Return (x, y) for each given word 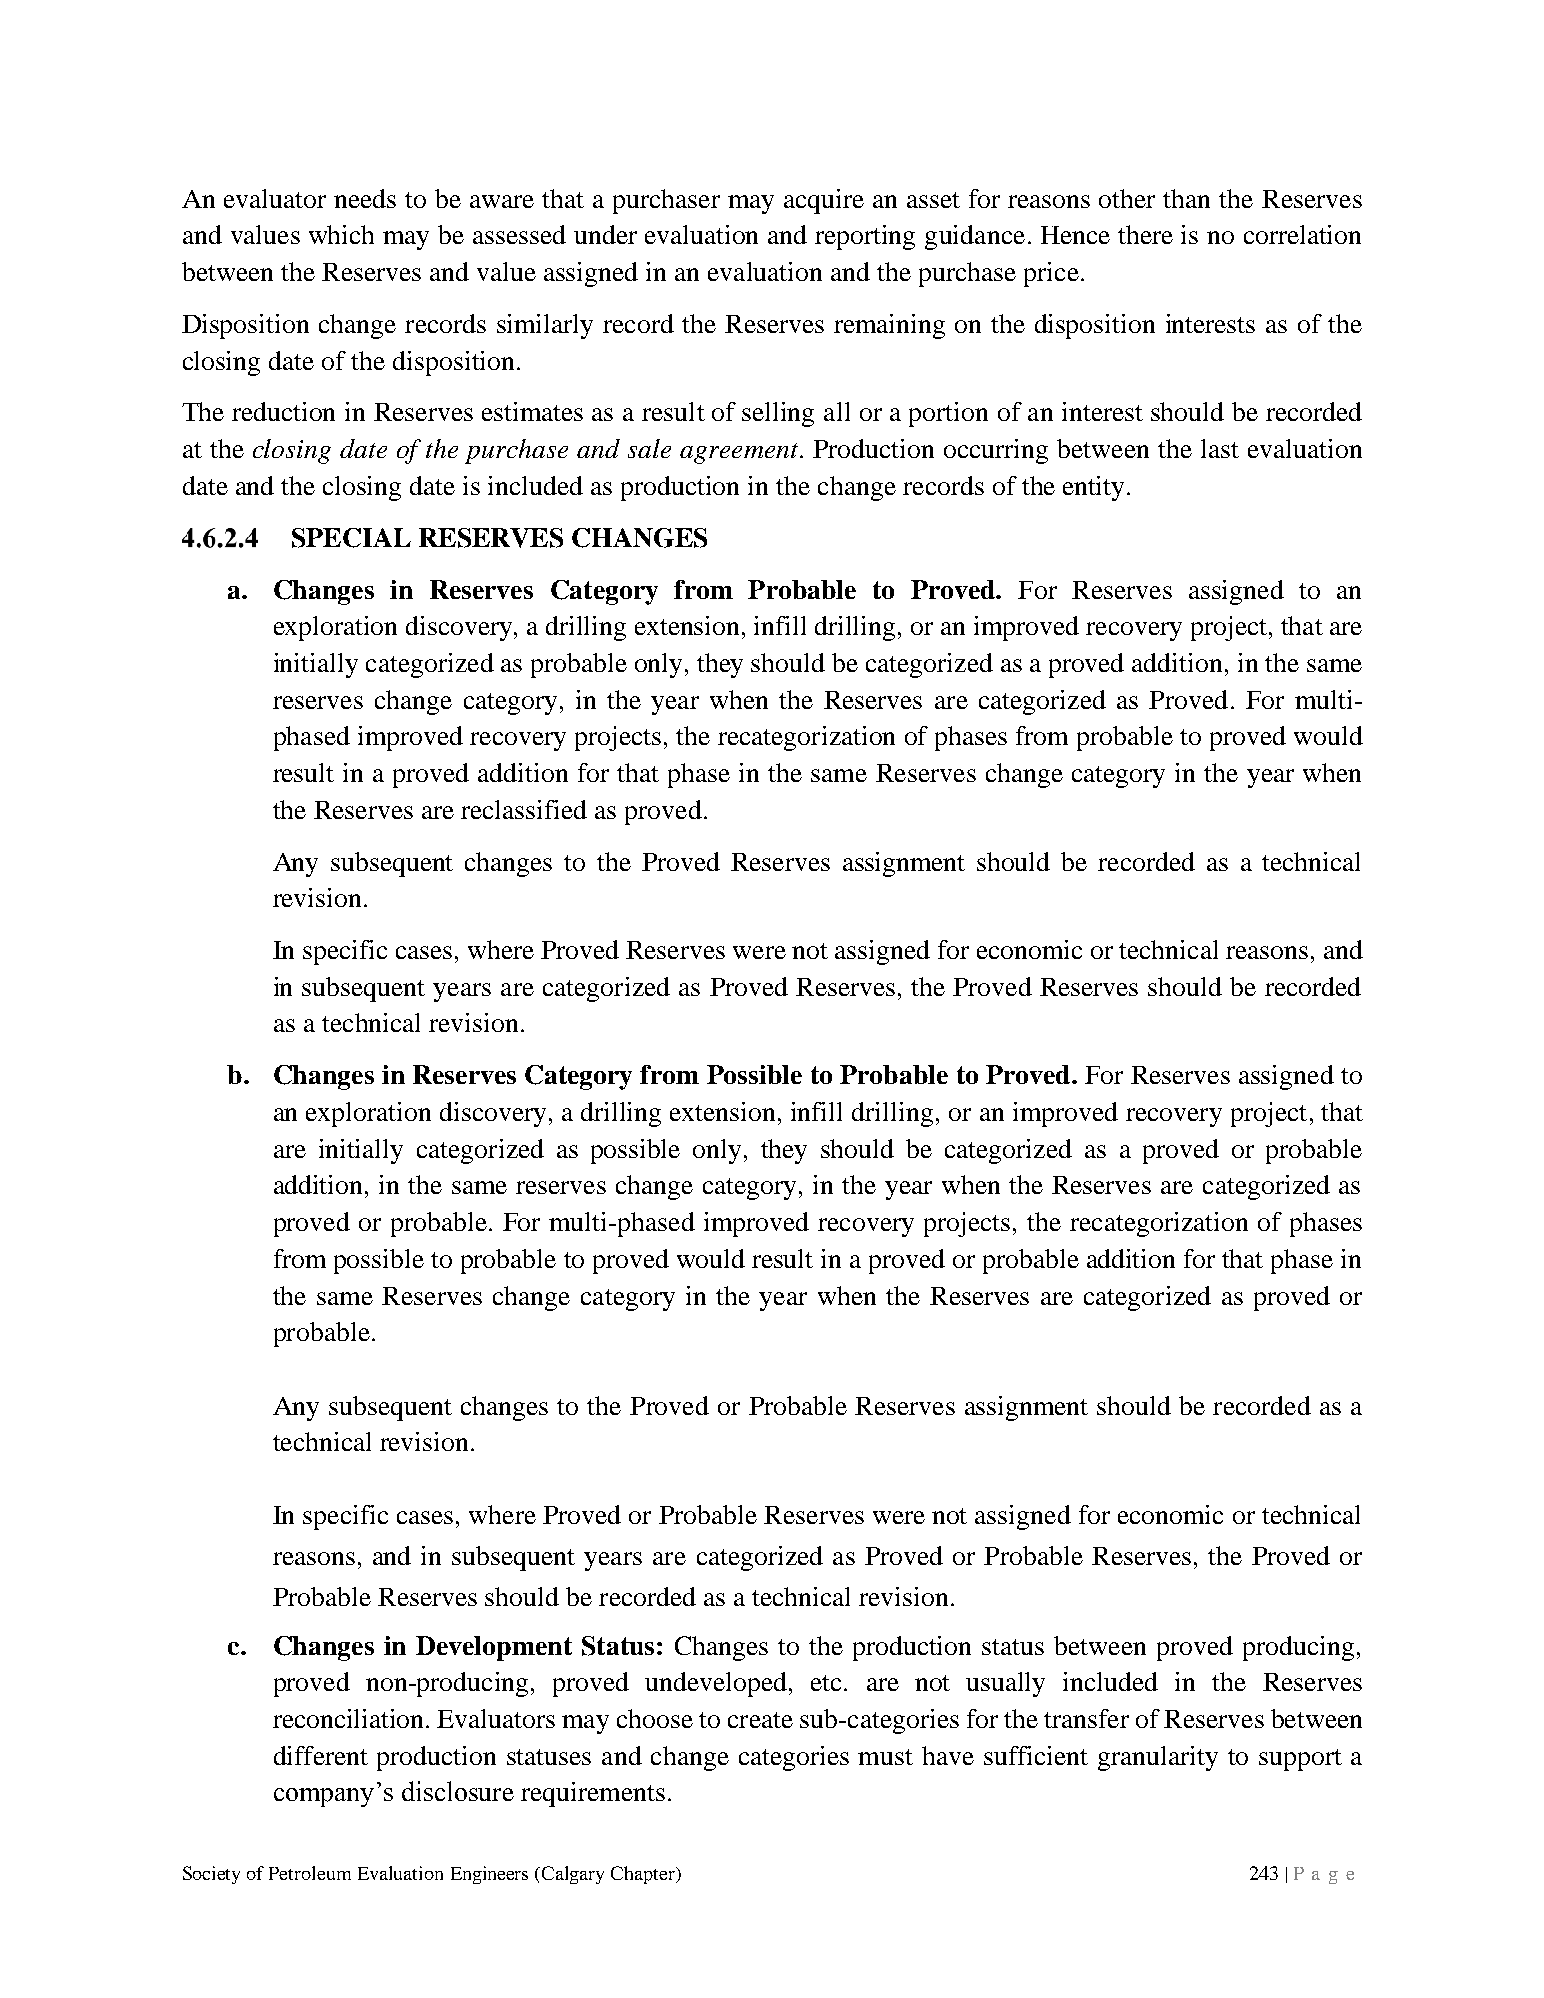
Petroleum (310, 1873)
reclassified (524, 809)
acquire (824, 201)
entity (1095, 488)
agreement (740, 453)
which (341, 234)
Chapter (644, 1875)
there (1145, 234)
